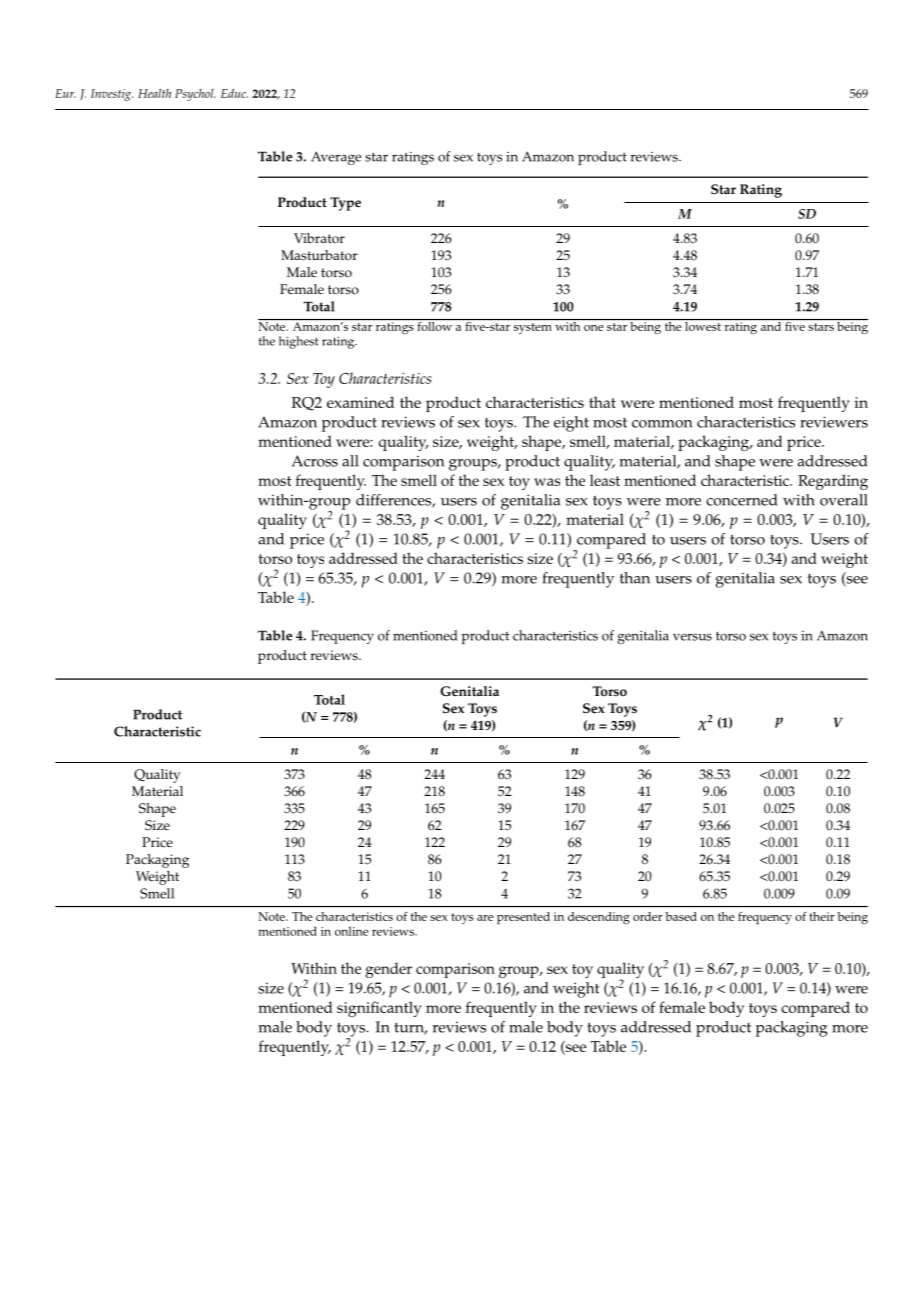 This screenshot has width=924, height=1308. Describe the element at coordinates (547, 482) in the screenshot. I see `was` at that location.
